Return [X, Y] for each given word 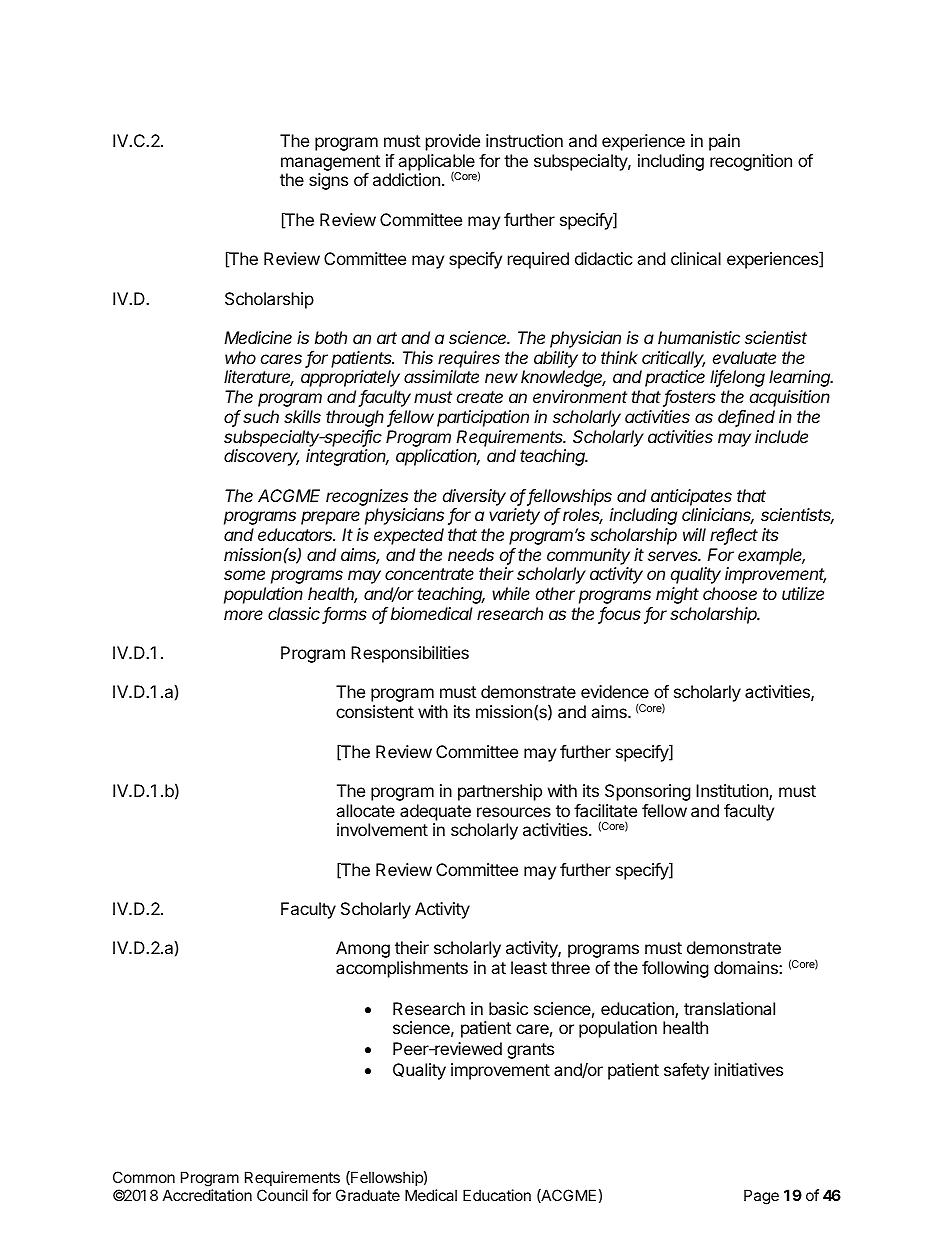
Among [363, 949]
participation [483, 418]
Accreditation [207, 1195]
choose [730, 593]
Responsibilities [410, 654]
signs [328, 181]
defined [746, 418]
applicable [436, 163]
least [529, 967]
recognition [751, 162]
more [243, 615]
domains [747, 967]
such [261, 416]
